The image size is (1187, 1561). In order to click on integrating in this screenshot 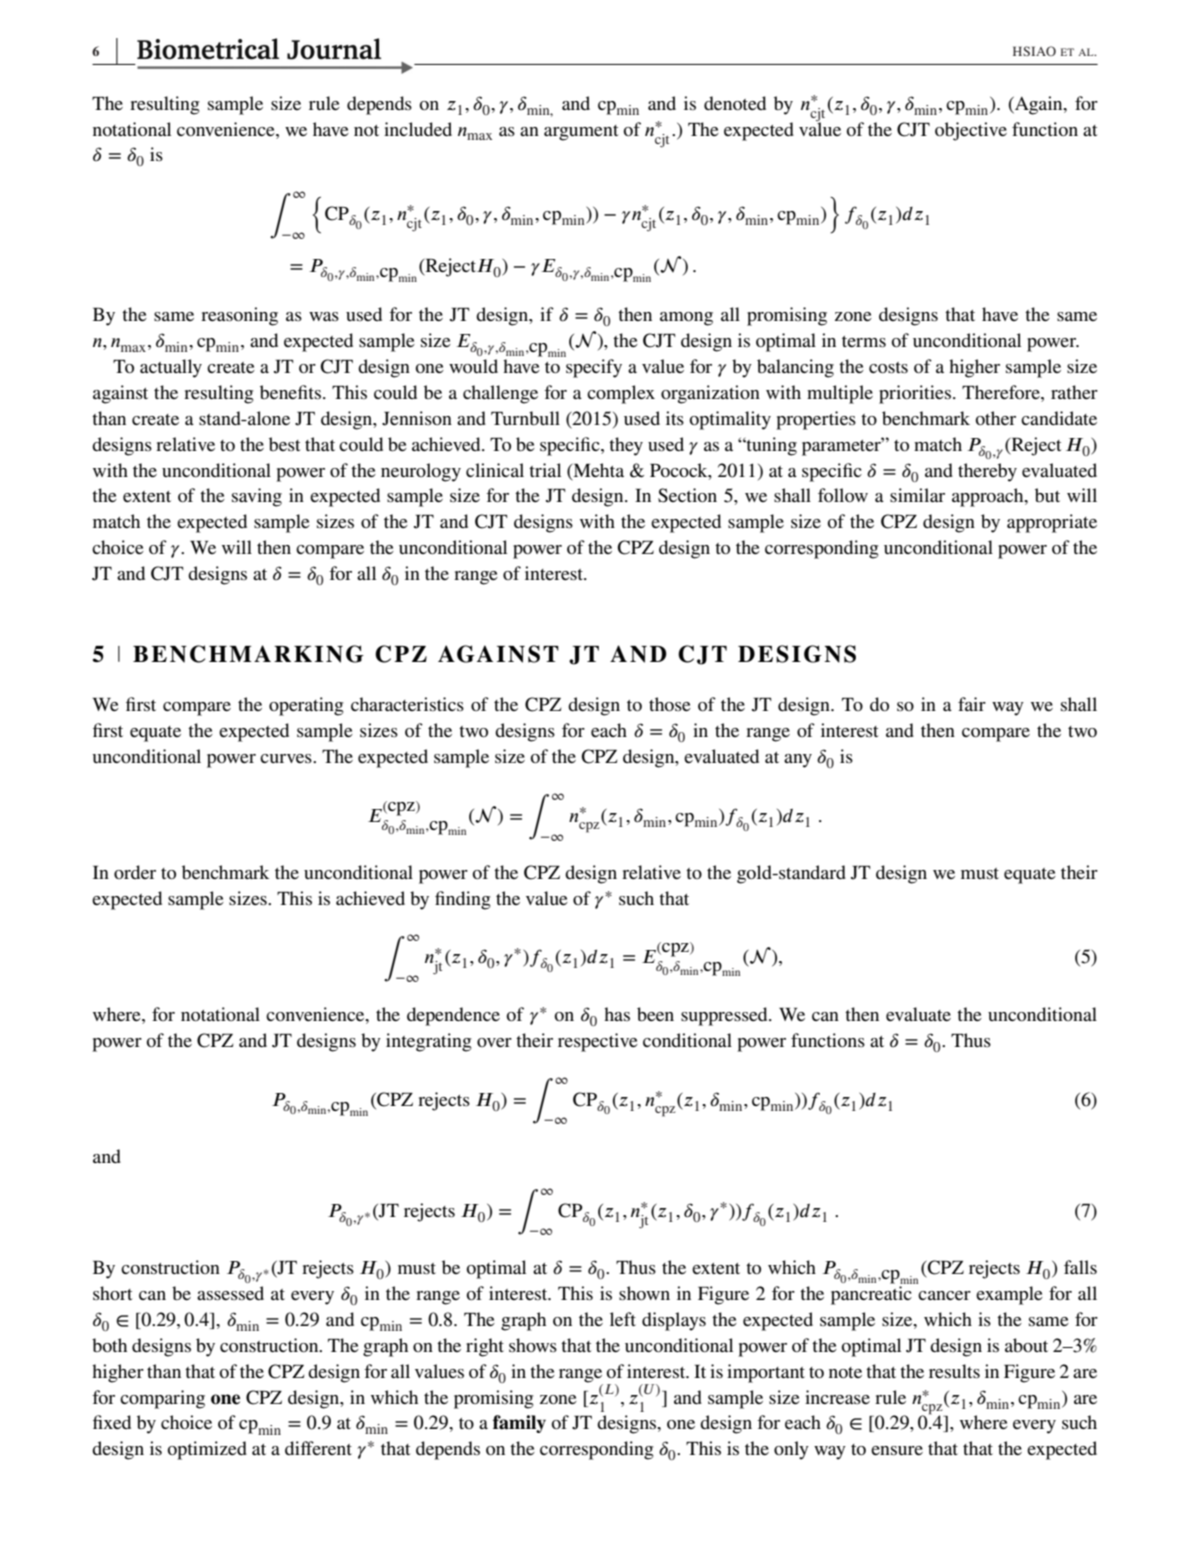, I will do `click(429, 1042)`.
